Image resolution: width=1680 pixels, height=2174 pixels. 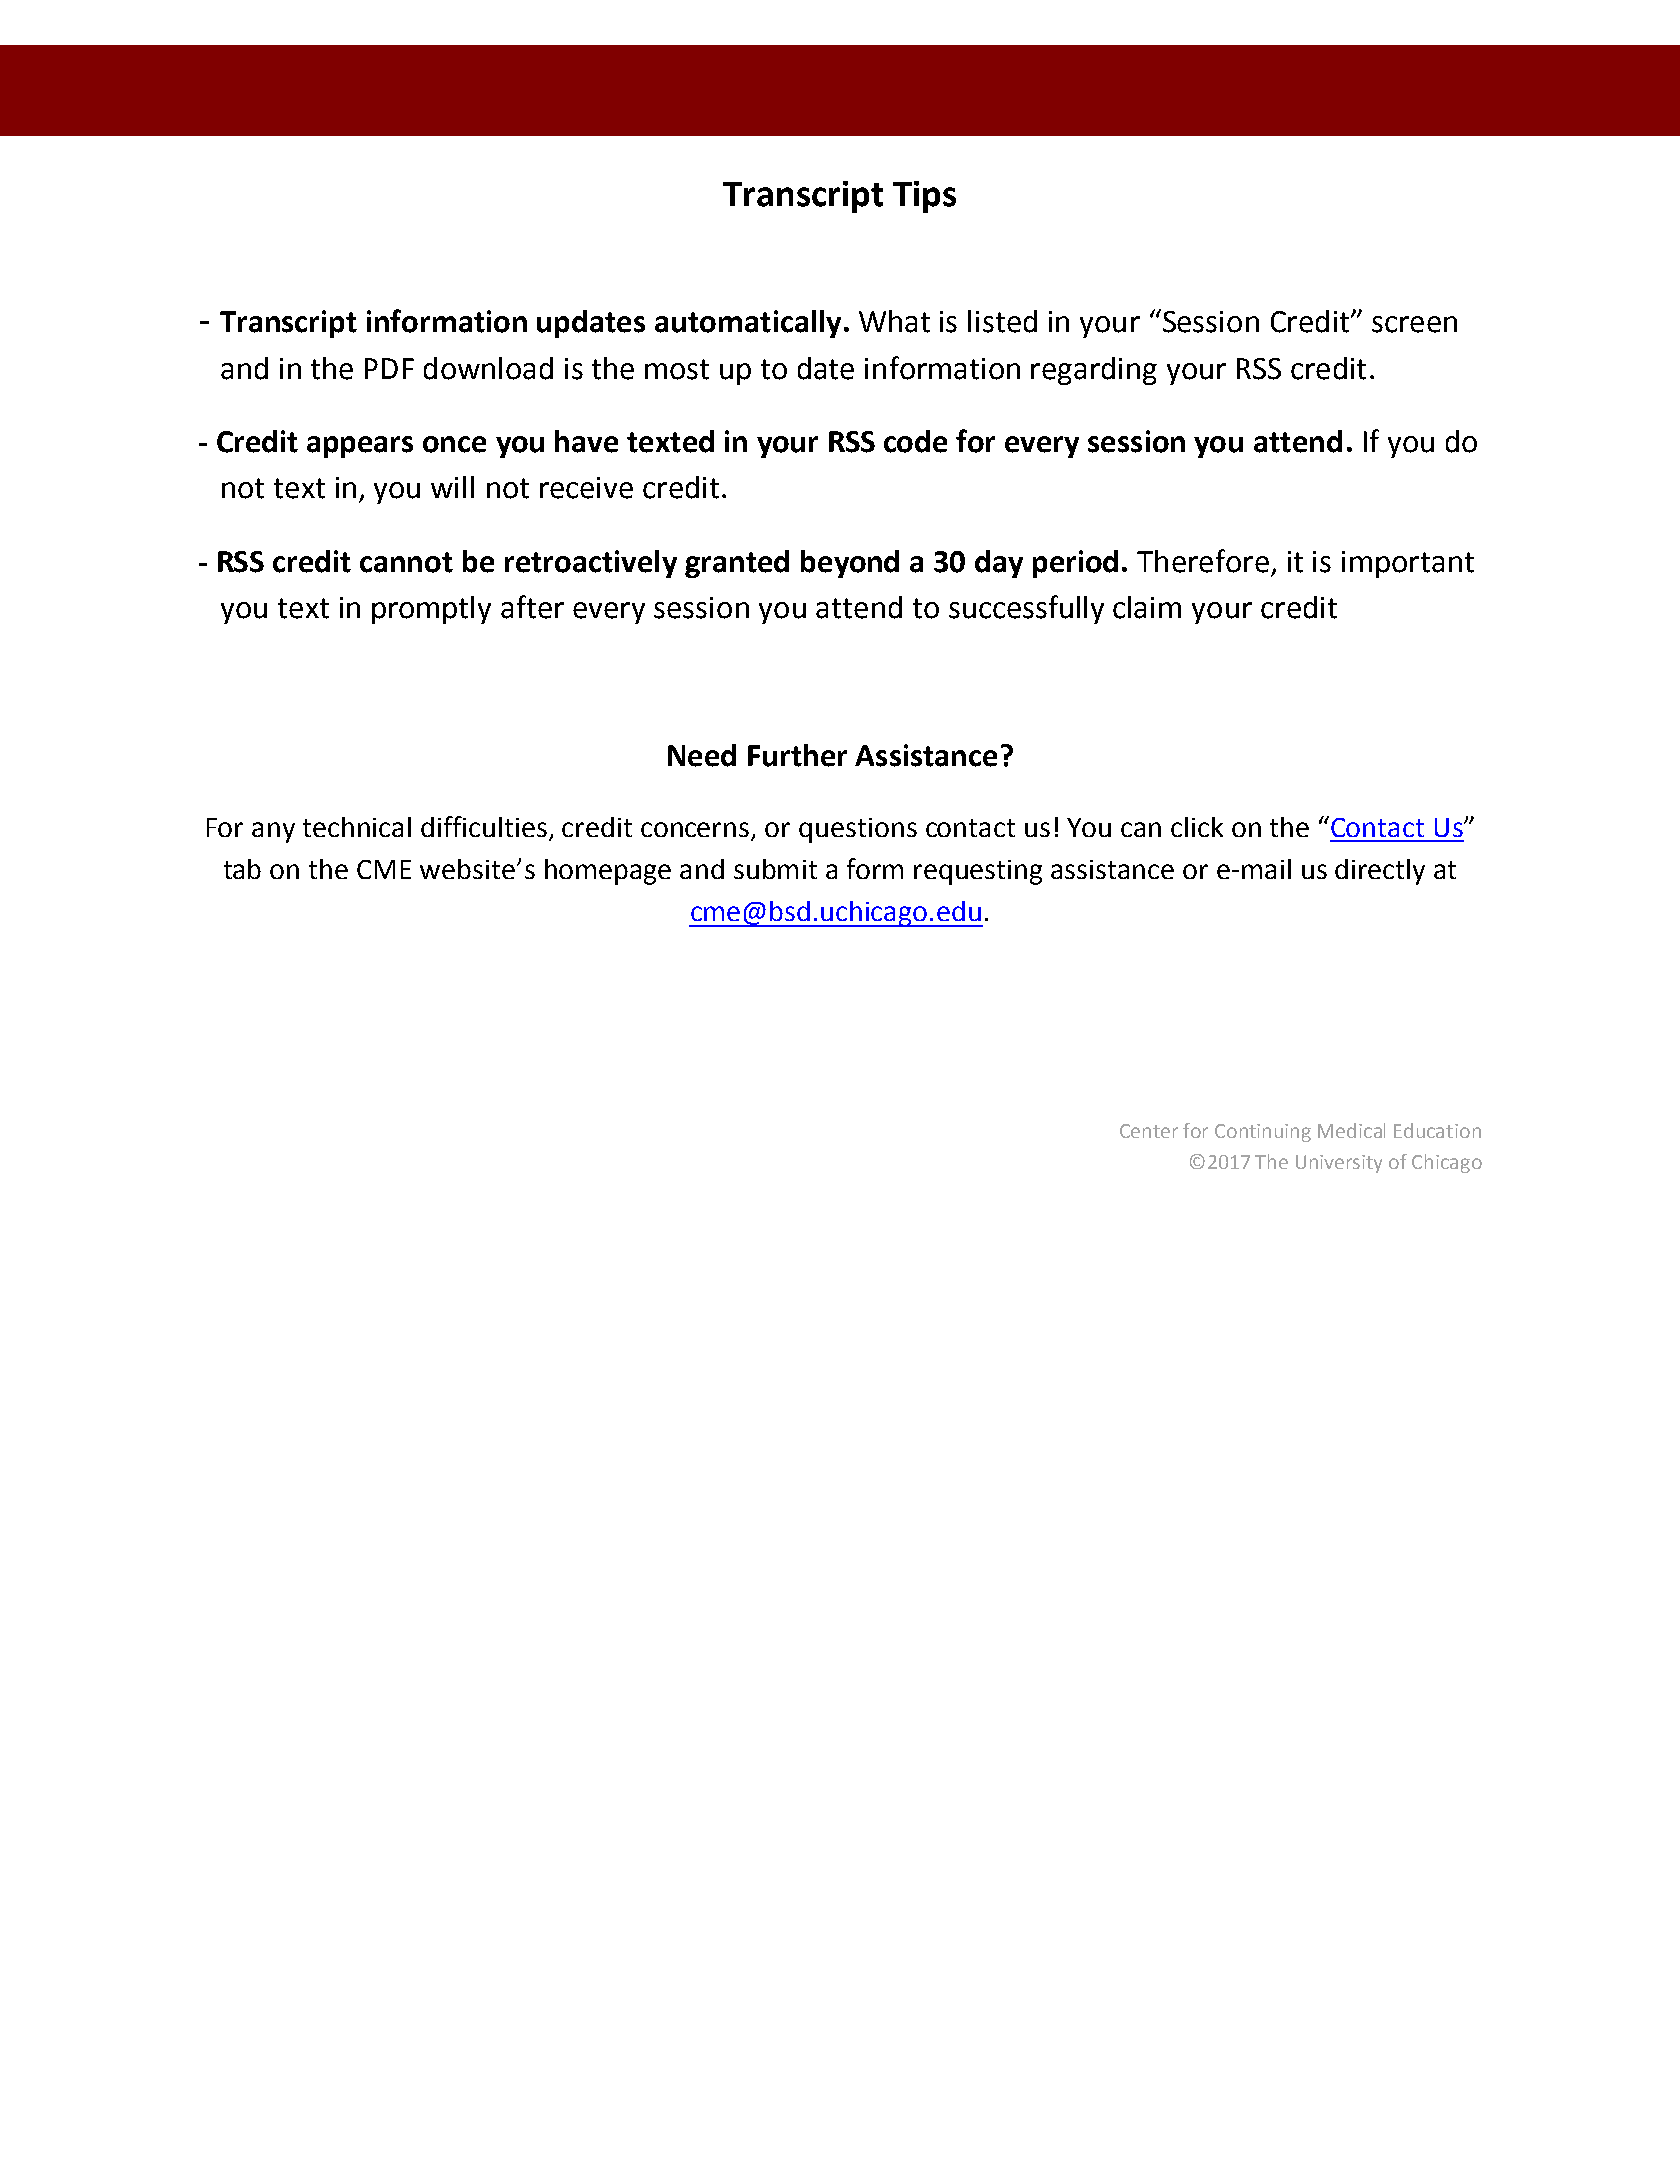 What do you see at coordinates (608, 872) in the screenshot?
I see `homepage` at bounding box center [608, 872].
